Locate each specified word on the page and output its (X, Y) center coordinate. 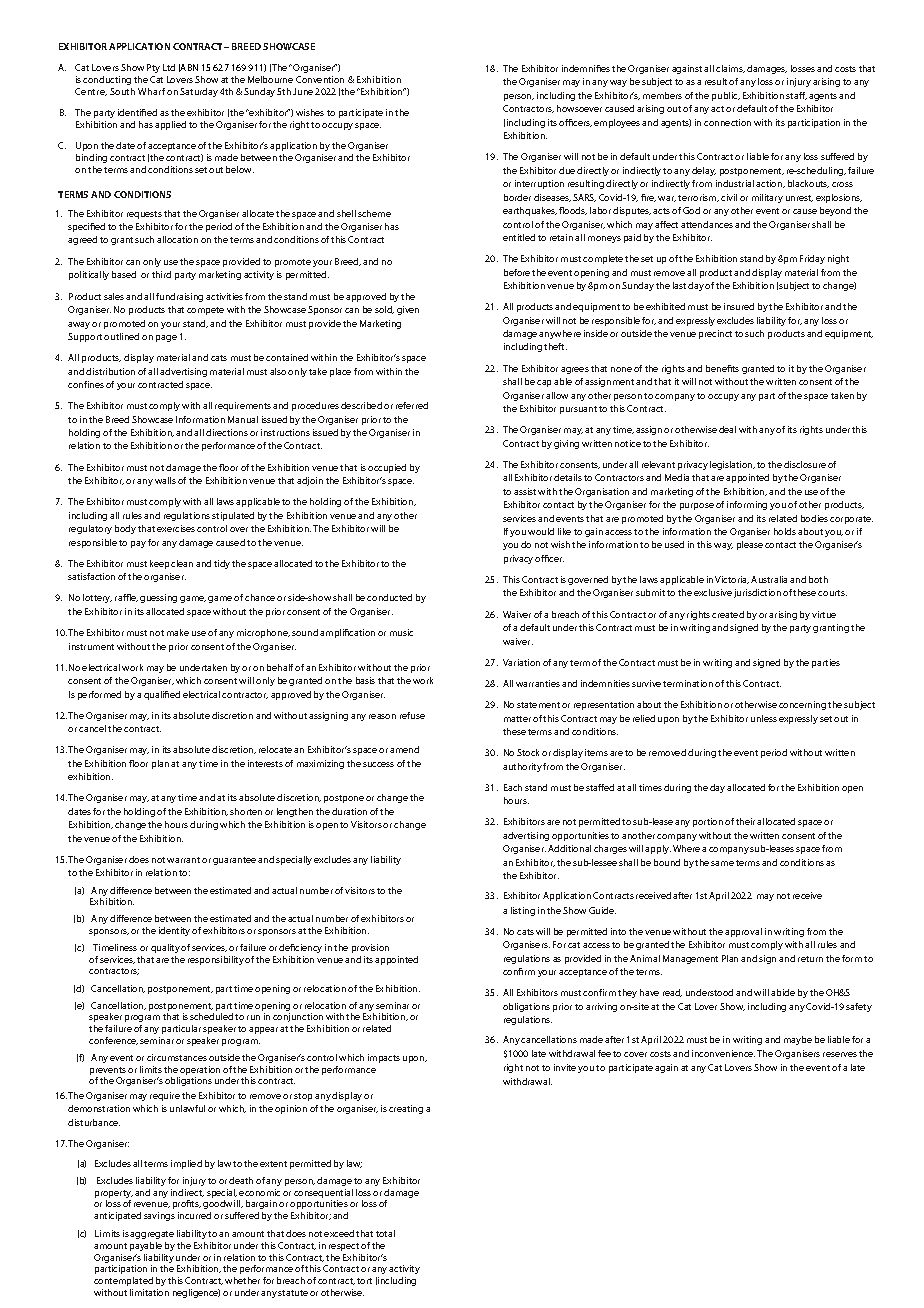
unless (764, 718)
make (178, 632)
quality (166, 948)
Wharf (151, 91)
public (726, 96)
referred (412, 405)
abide (783, 992)
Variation (521, 662)
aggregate (152, 1237)
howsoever (579, 108)
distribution (110, 371)
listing (523, 911)
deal (727, 429)
